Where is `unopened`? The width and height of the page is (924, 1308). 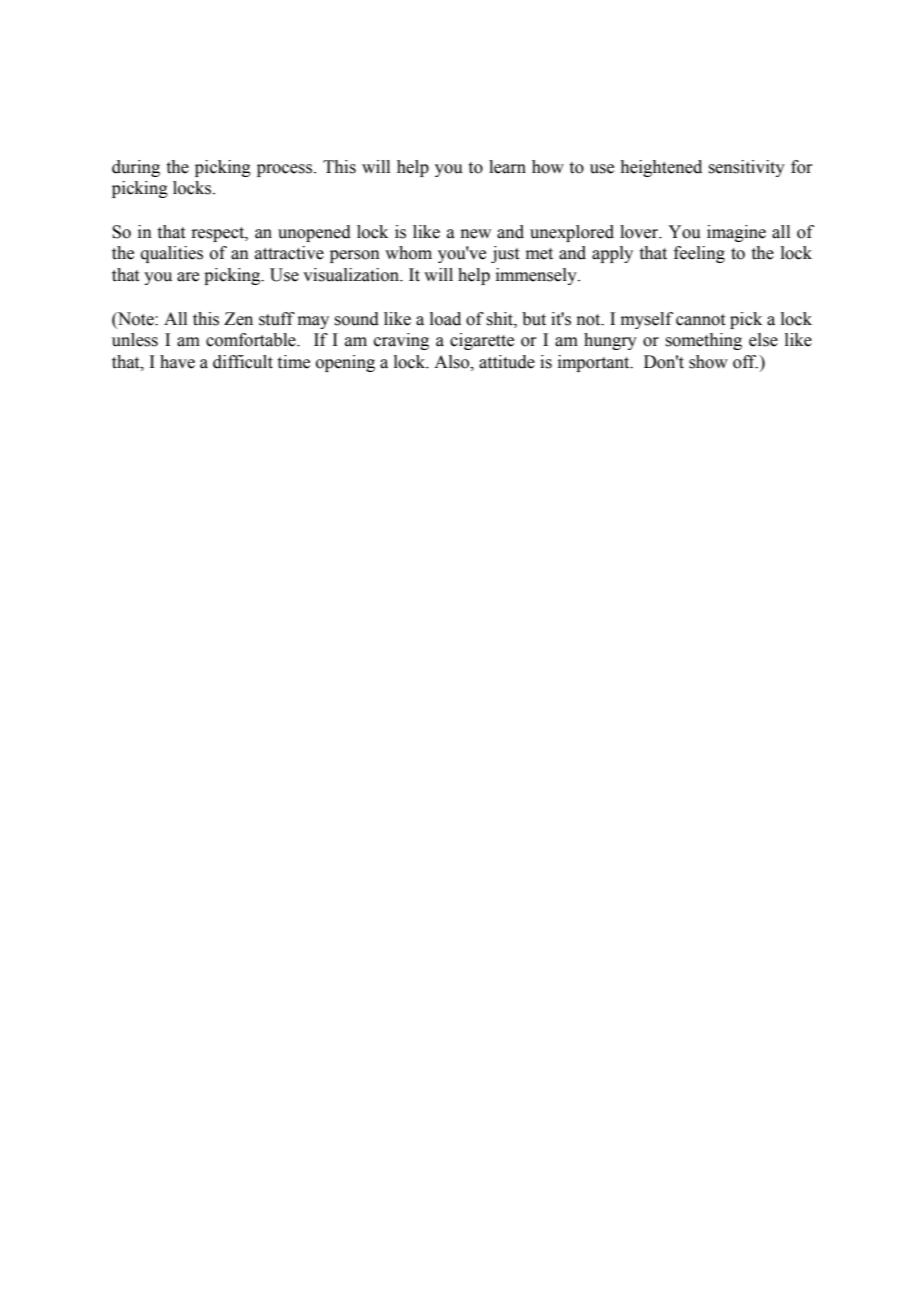 unopened is located at coordinates (314, 233).
